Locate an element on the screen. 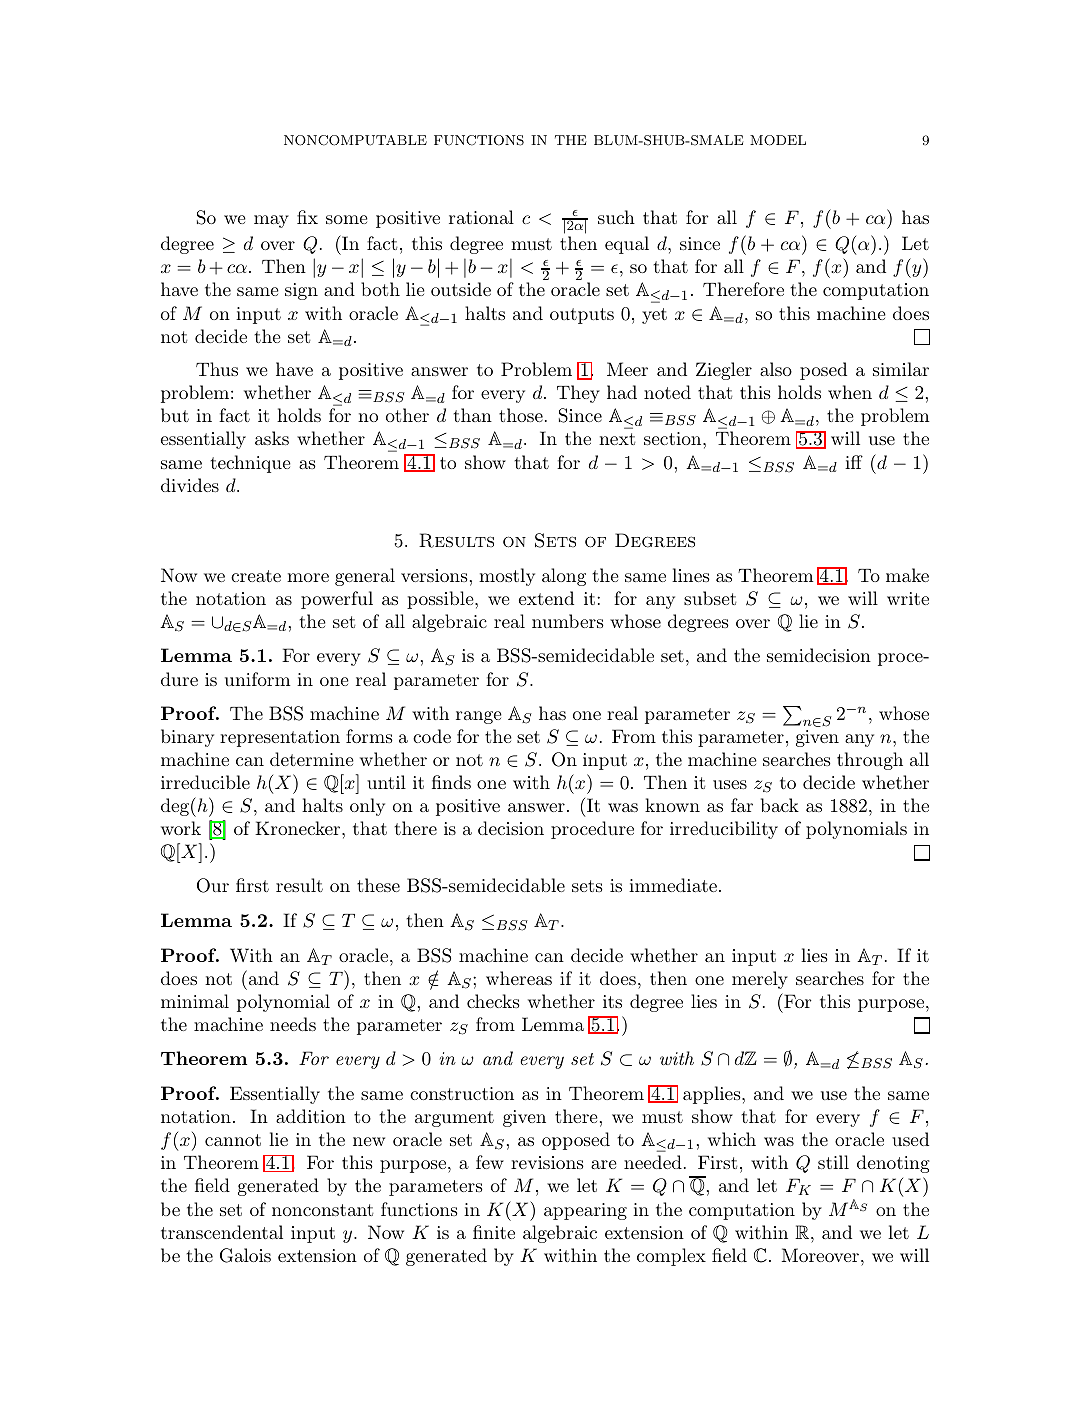  may is located at coordinates (271, 221).
